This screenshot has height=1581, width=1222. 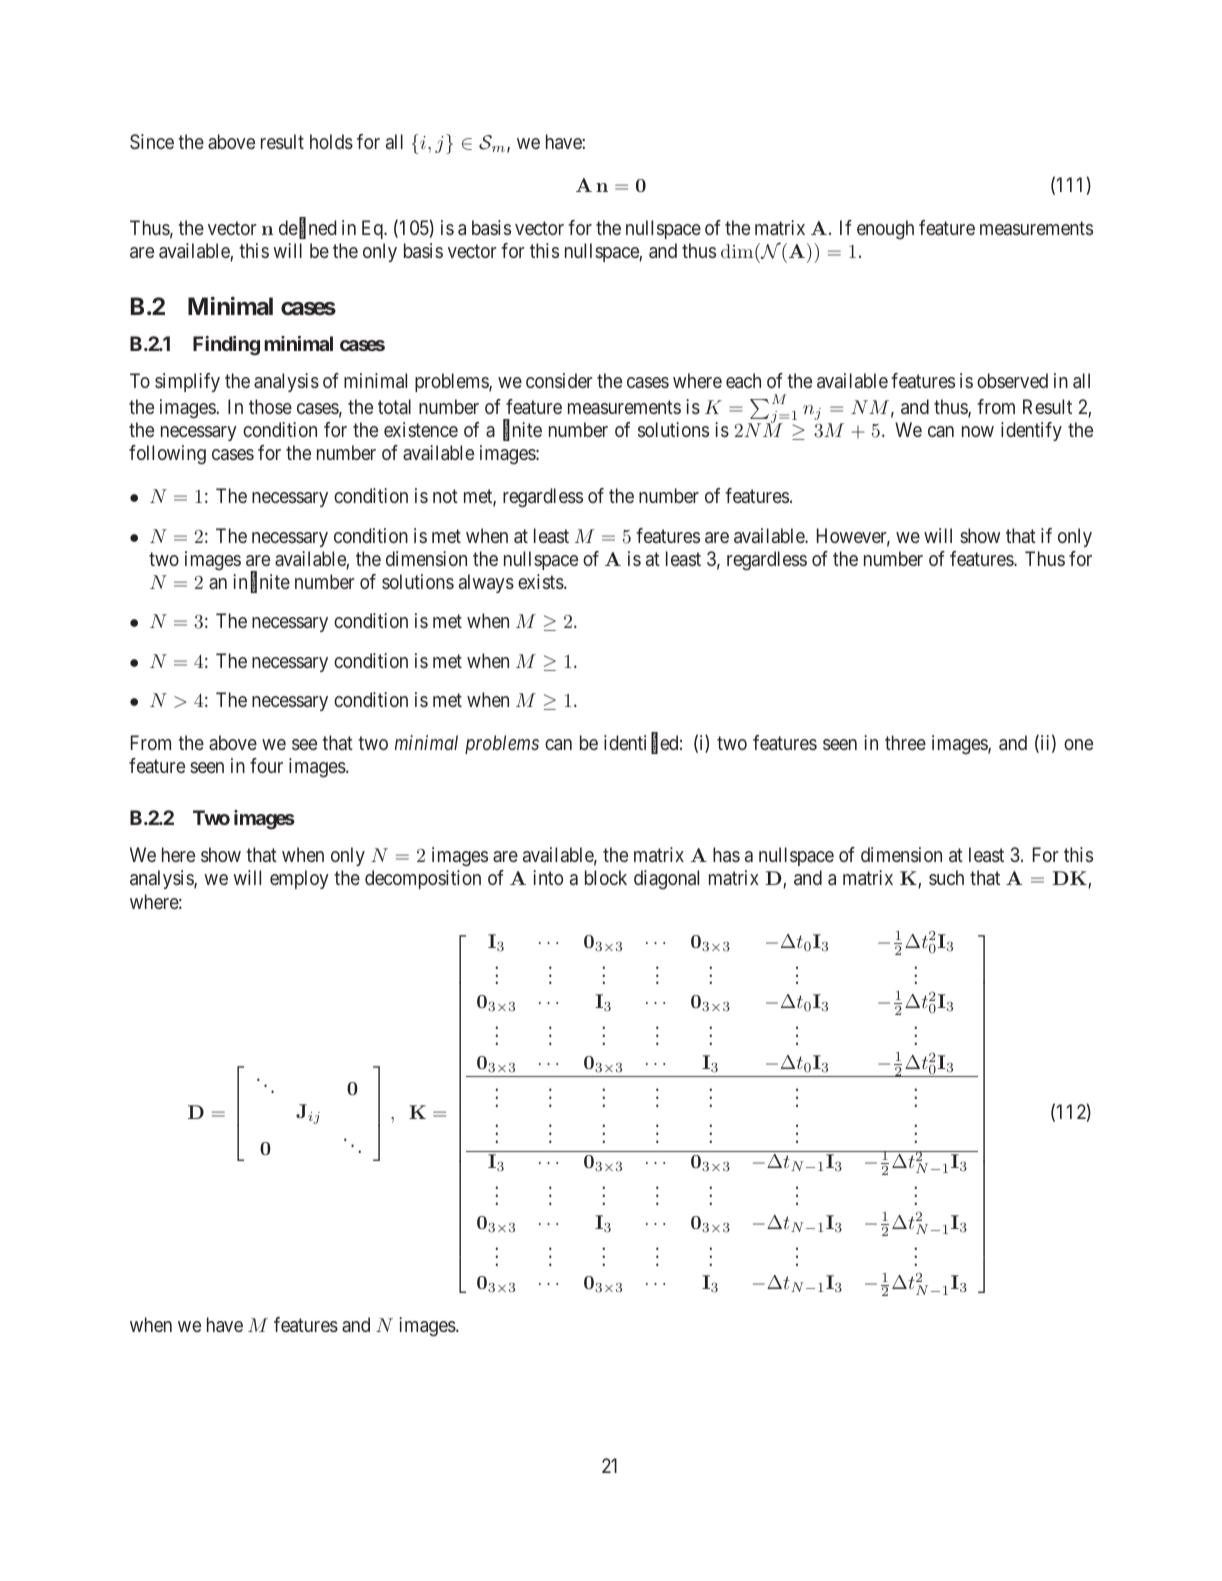 What do you see at coordinates (266, 765) in the screenshot?
I see `four` at bounding box center [266, 765].
